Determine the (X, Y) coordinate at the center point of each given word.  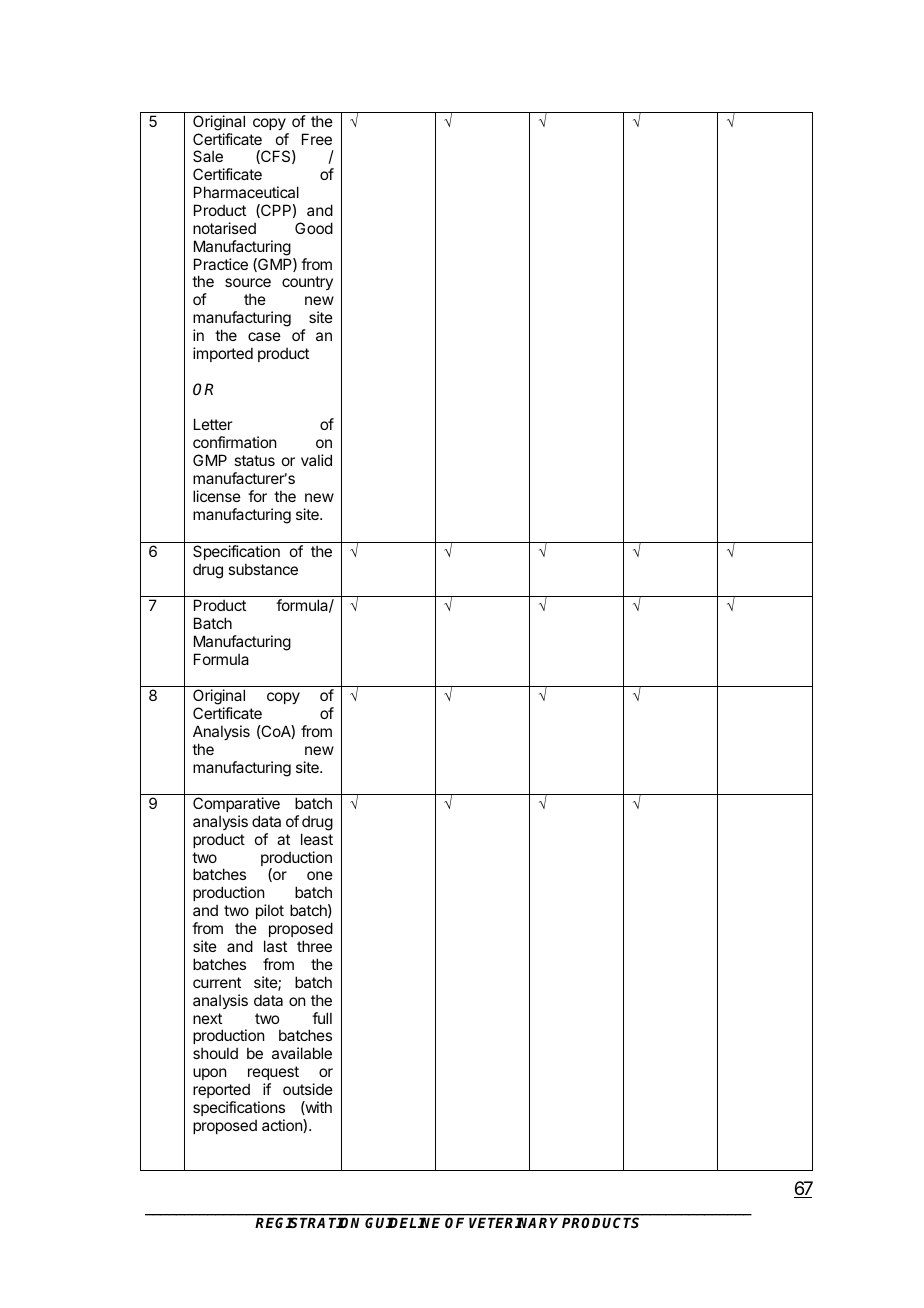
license (217, 496)
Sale (208, 156)
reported (221, 1090)
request (273, 1073)
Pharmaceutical (246, 192)
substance (263, 569)
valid (316, 460)
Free (317, 139)
